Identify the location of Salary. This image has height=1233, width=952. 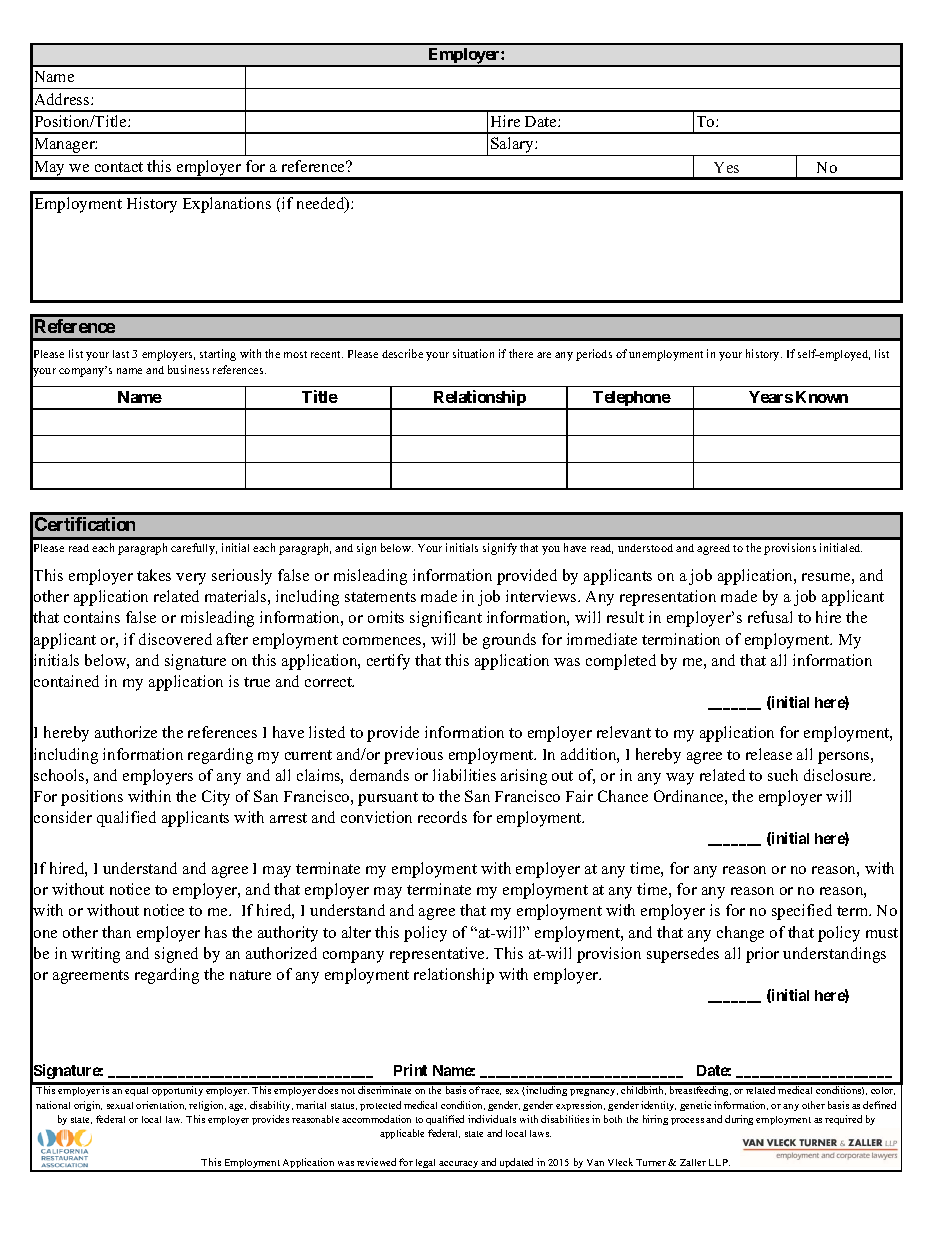
(512, 146).
